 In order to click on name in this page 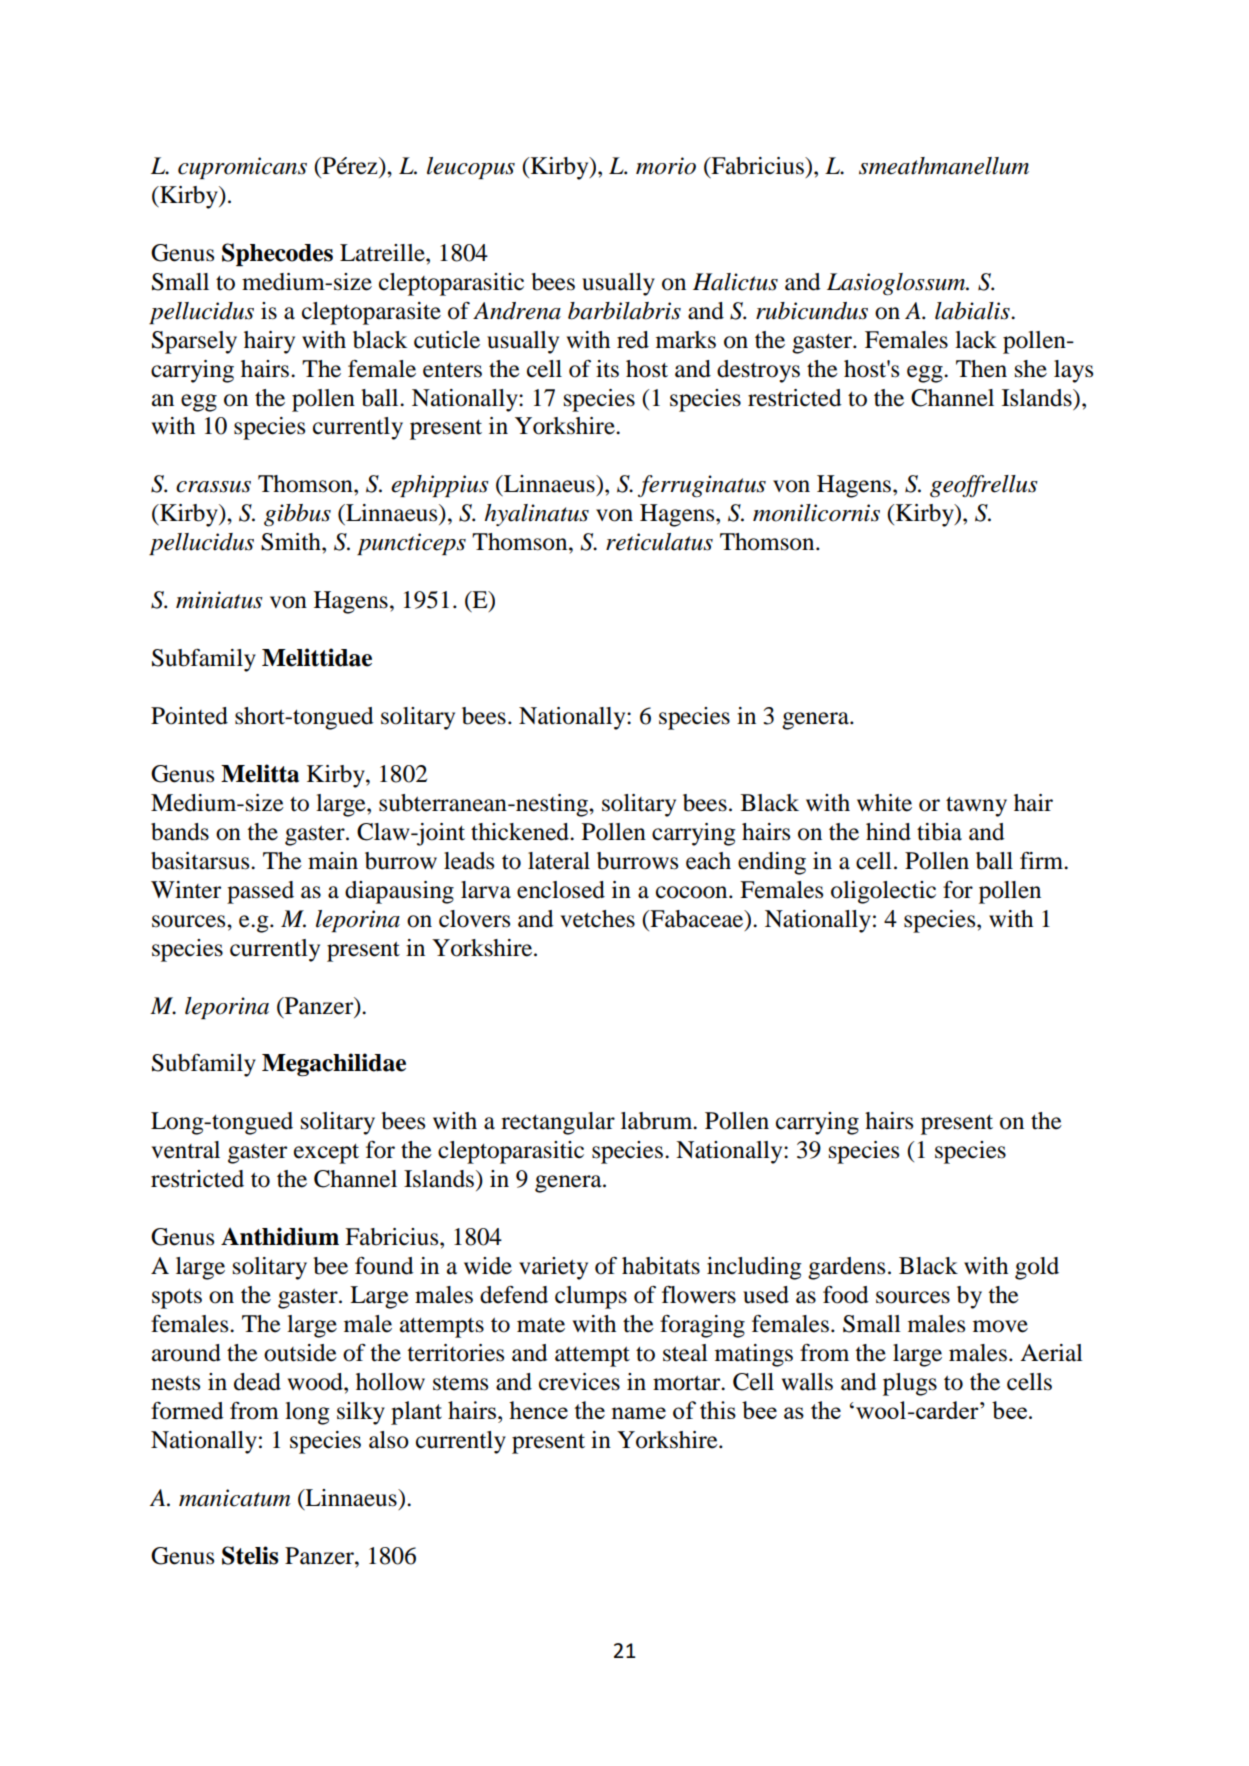, I will do `click(638, 1413)`.
